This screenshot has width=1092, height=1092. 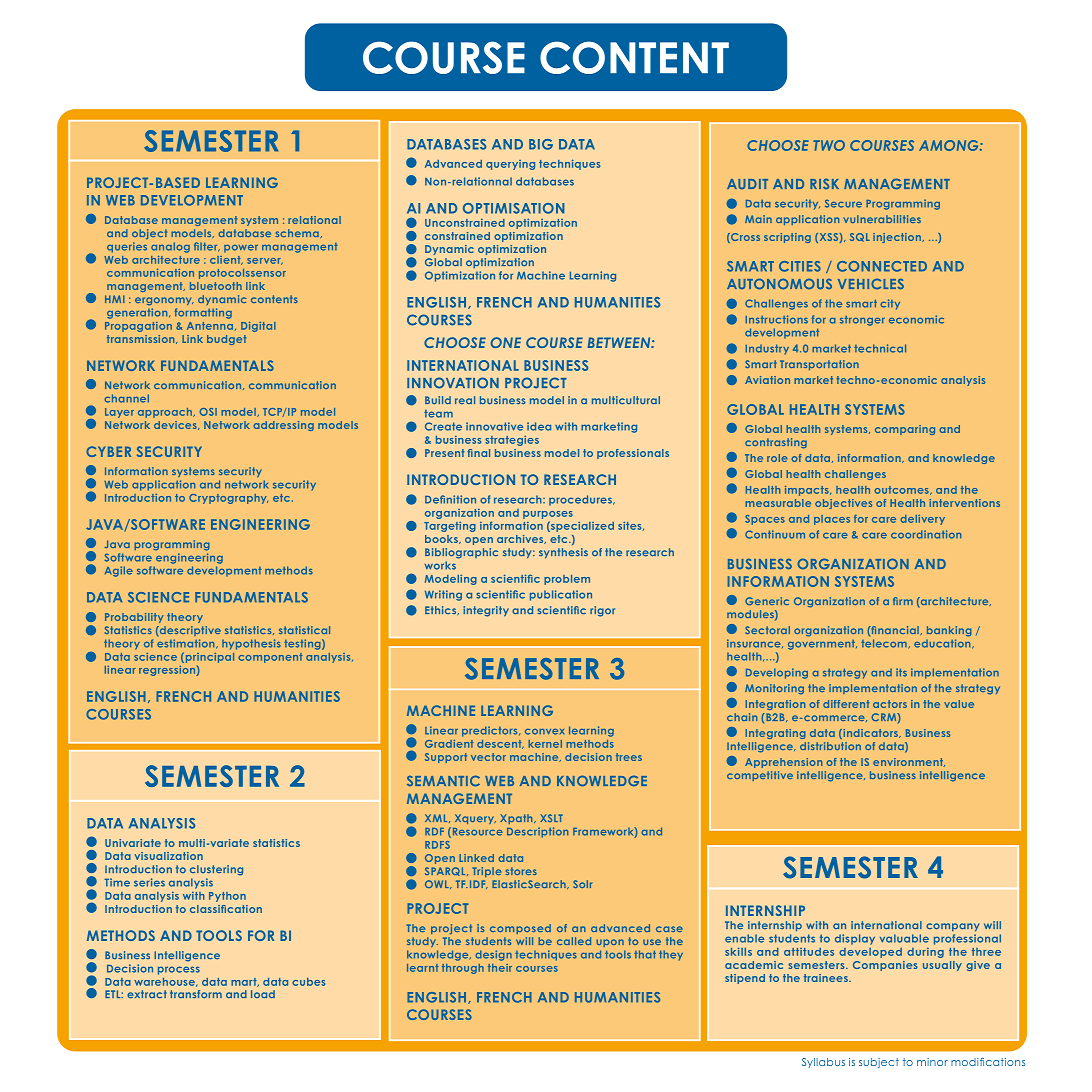 I want to click on technical, so click(x=880, y=348).
